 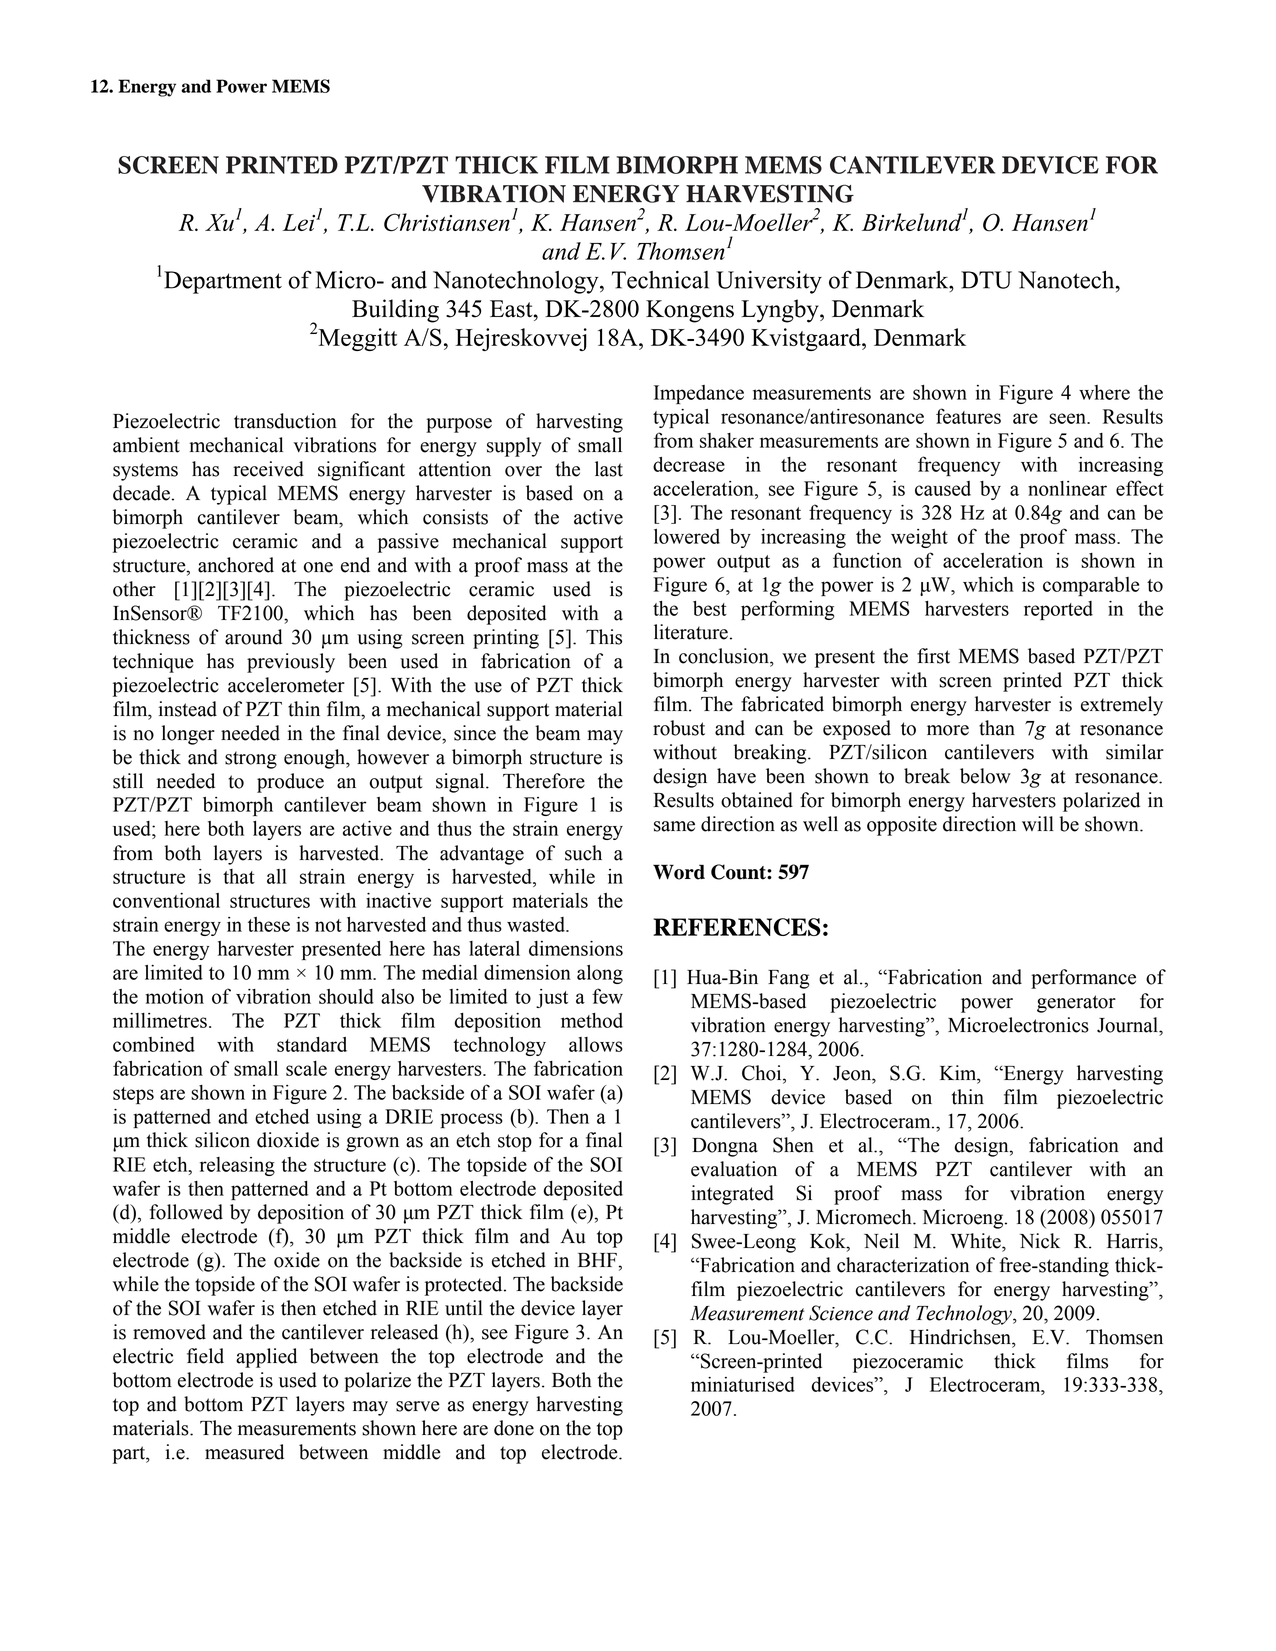 What do you see at coordinates (968, 416) in the screenshot?
I see `features` at bounding box center [968, 416].
